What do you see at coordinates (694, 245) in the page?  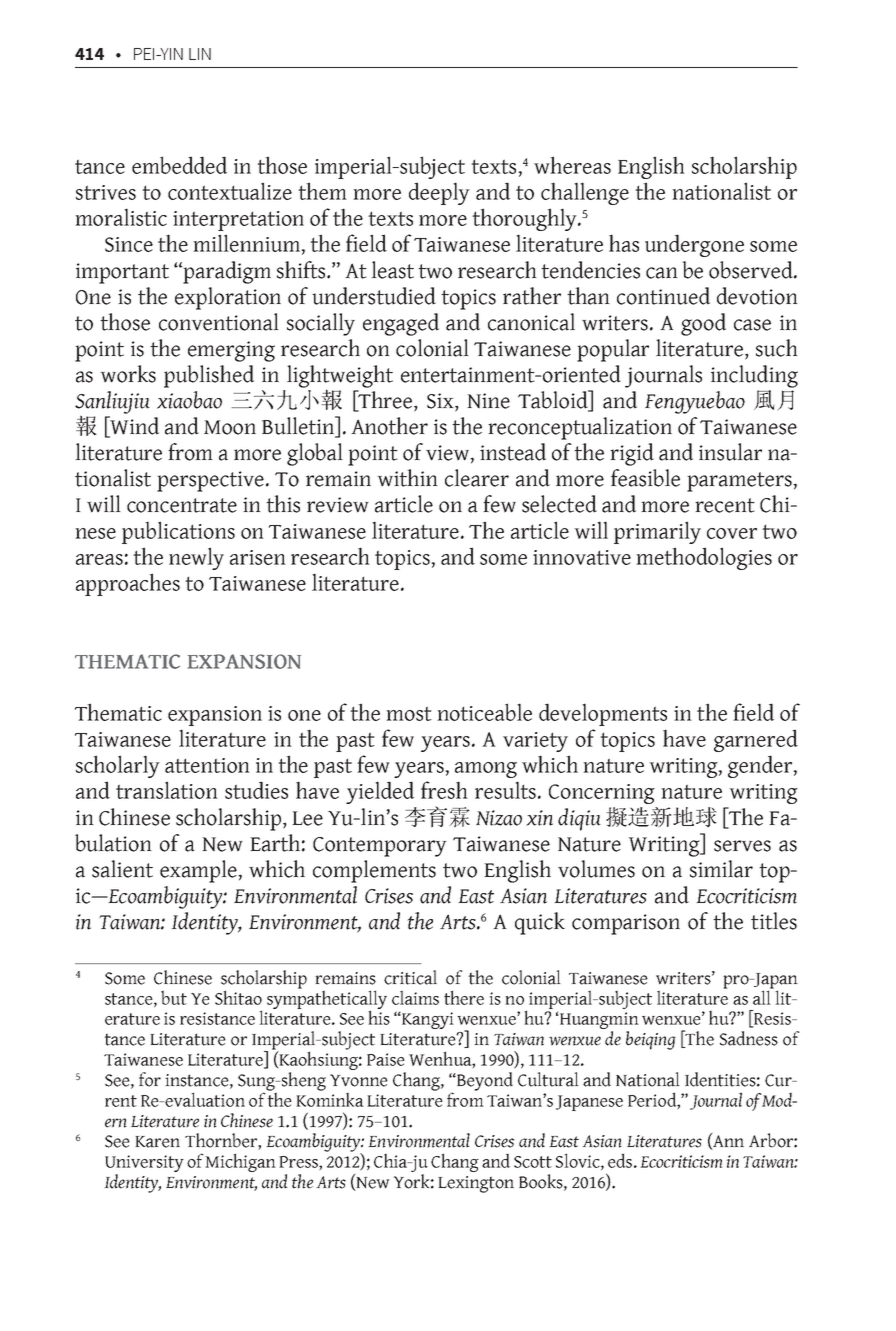 I see `undergone` at bounding box center [694, 245].
